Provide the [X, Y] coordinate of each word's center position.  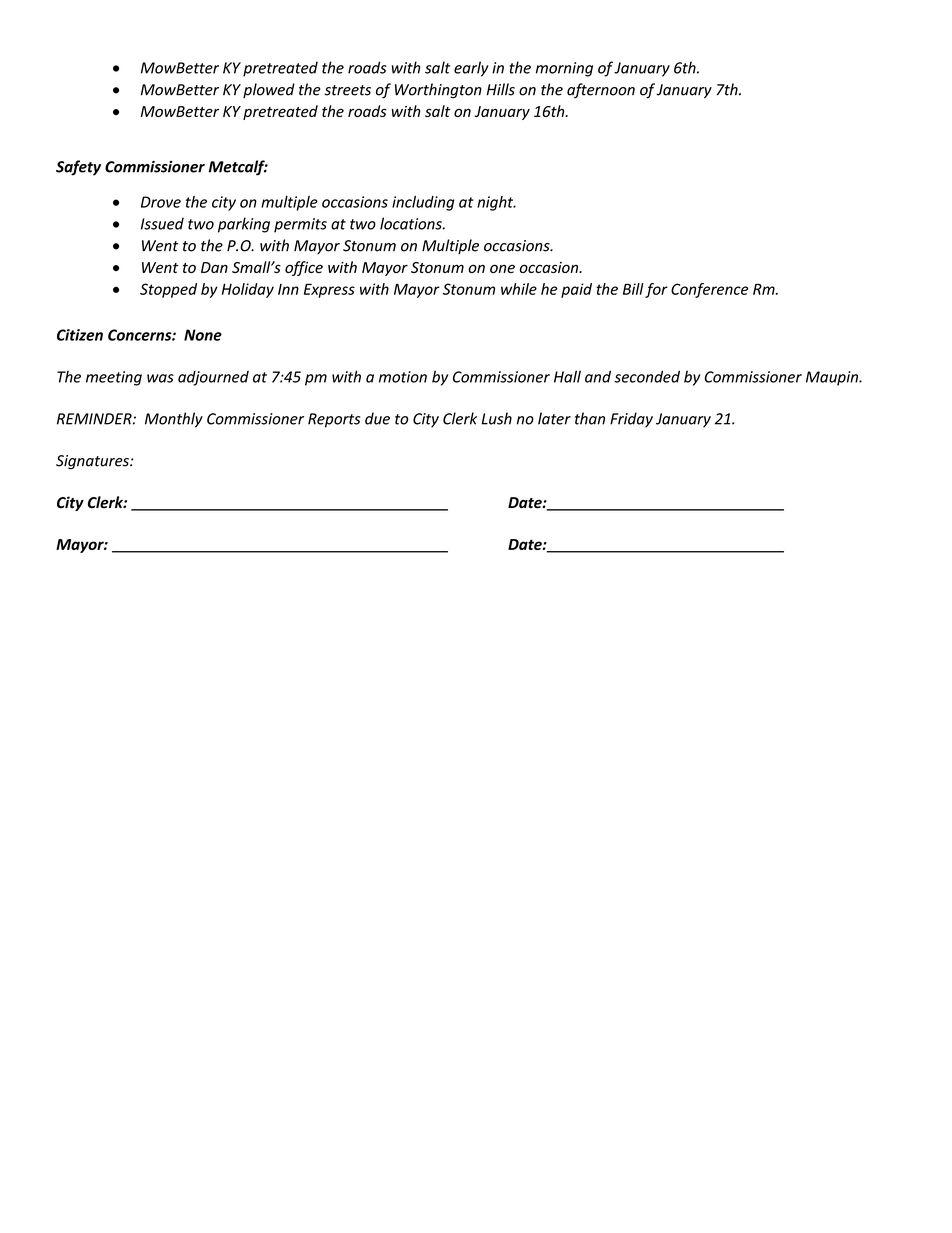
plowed [269, 90]
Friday [631, 420]
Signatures [93, 462]
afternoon [601, 90]
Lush [496, 418]
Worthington [438, 91]
